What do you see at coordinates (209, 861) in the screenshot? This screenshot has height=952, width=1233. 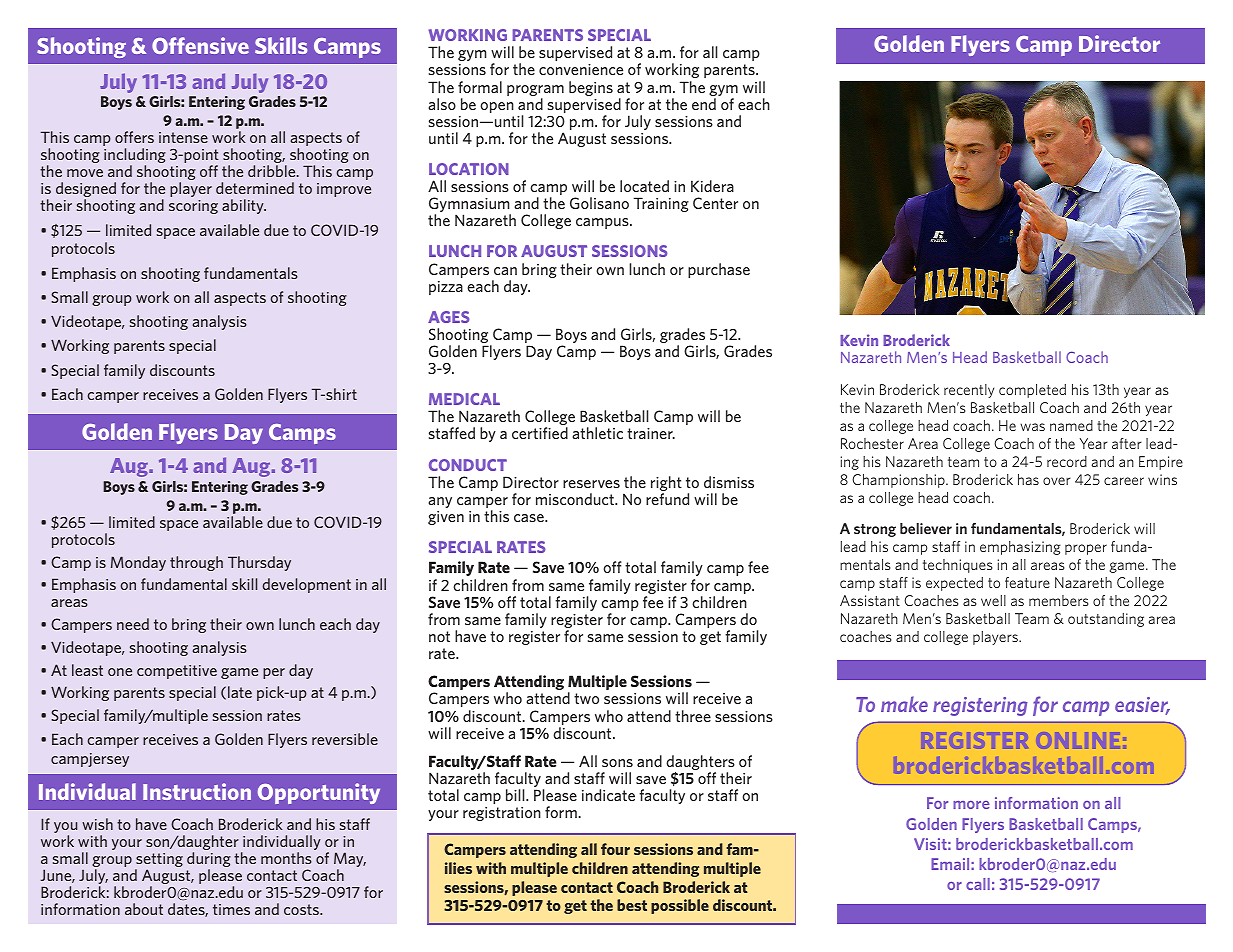 I see `during` at bounding box center [209, 861].
